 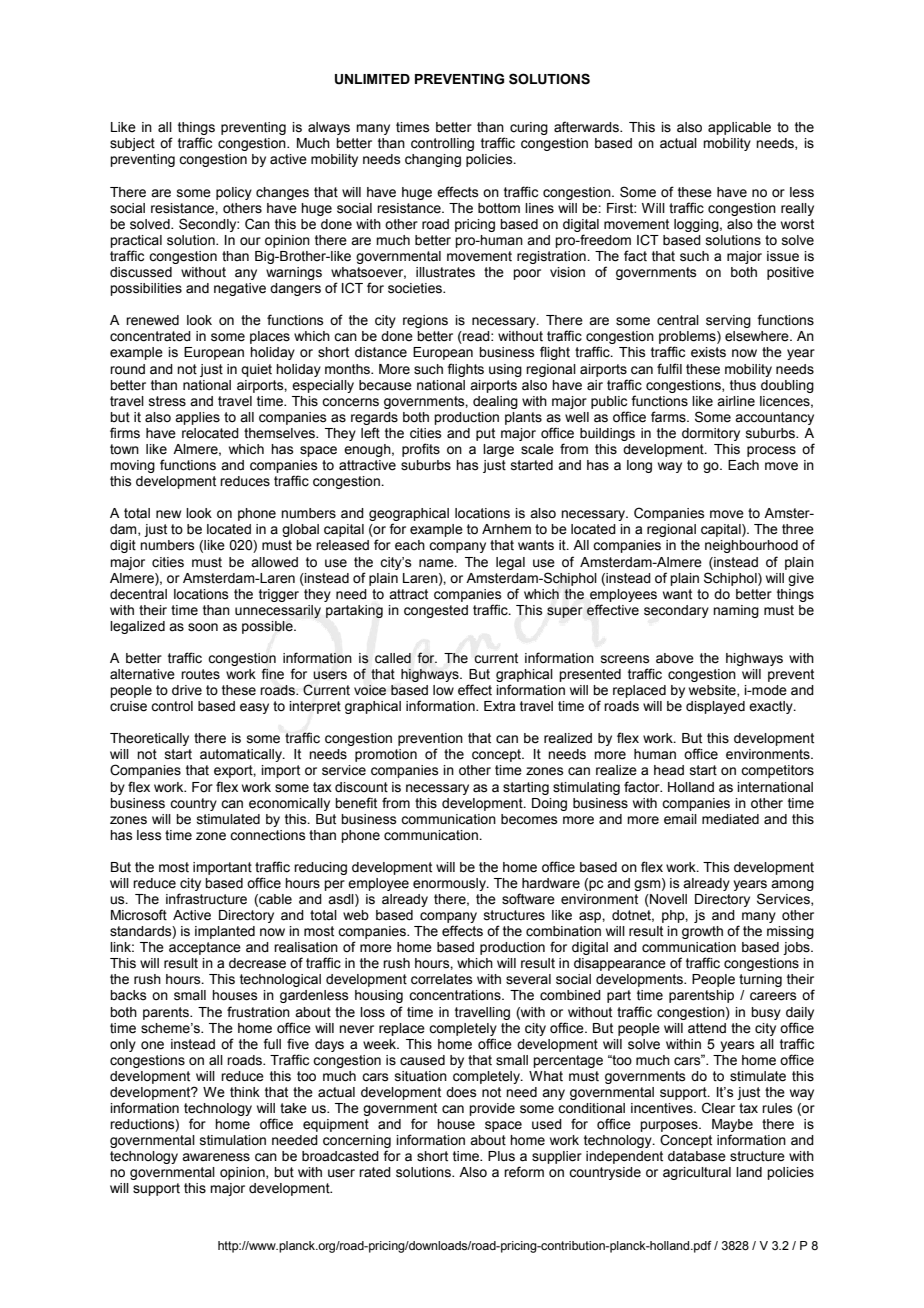 I want to click on implanted, so click(x=225, y=932).
